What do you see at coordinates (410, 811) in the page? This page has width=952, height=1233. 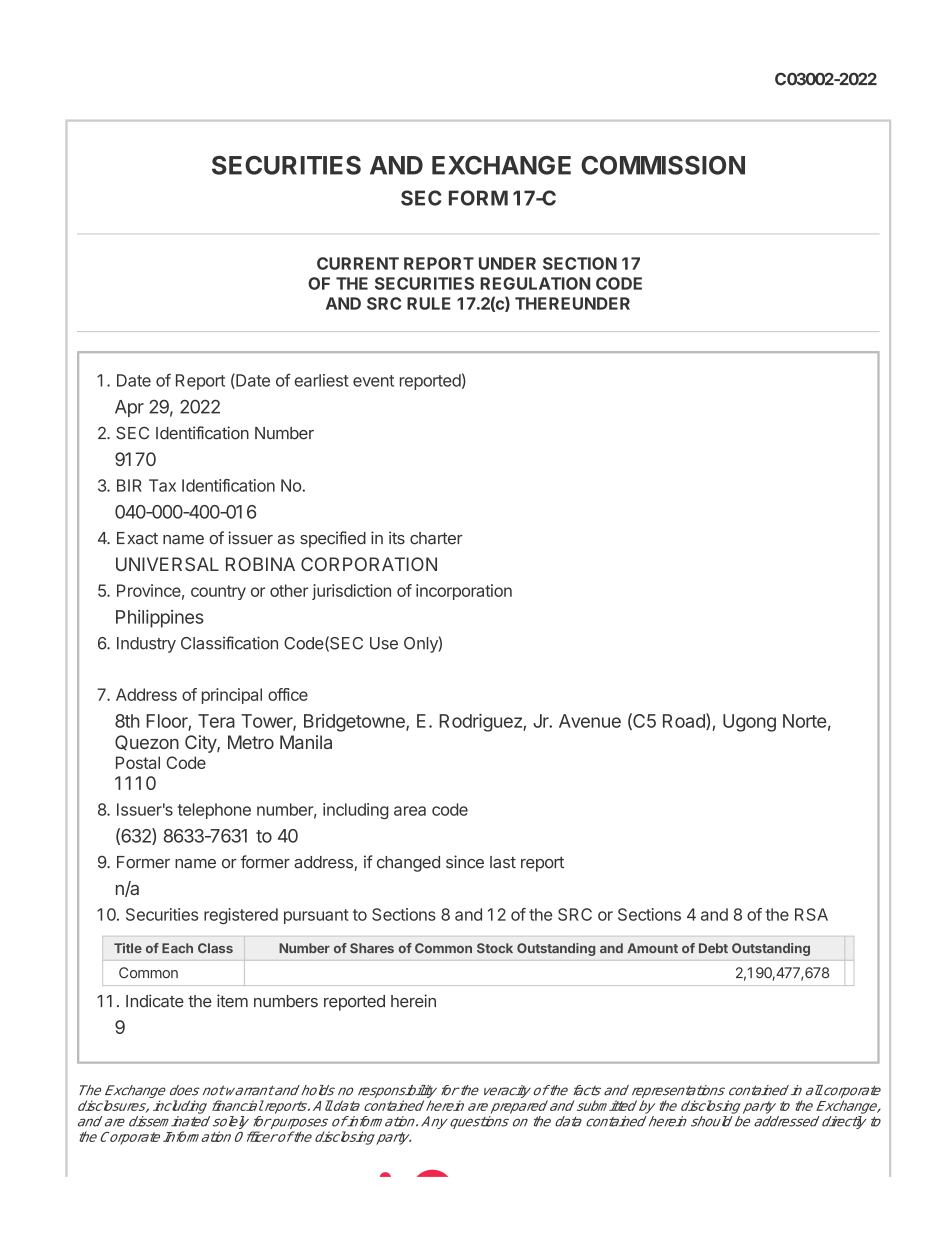 I see `area` at bounding box center [410, 811].
